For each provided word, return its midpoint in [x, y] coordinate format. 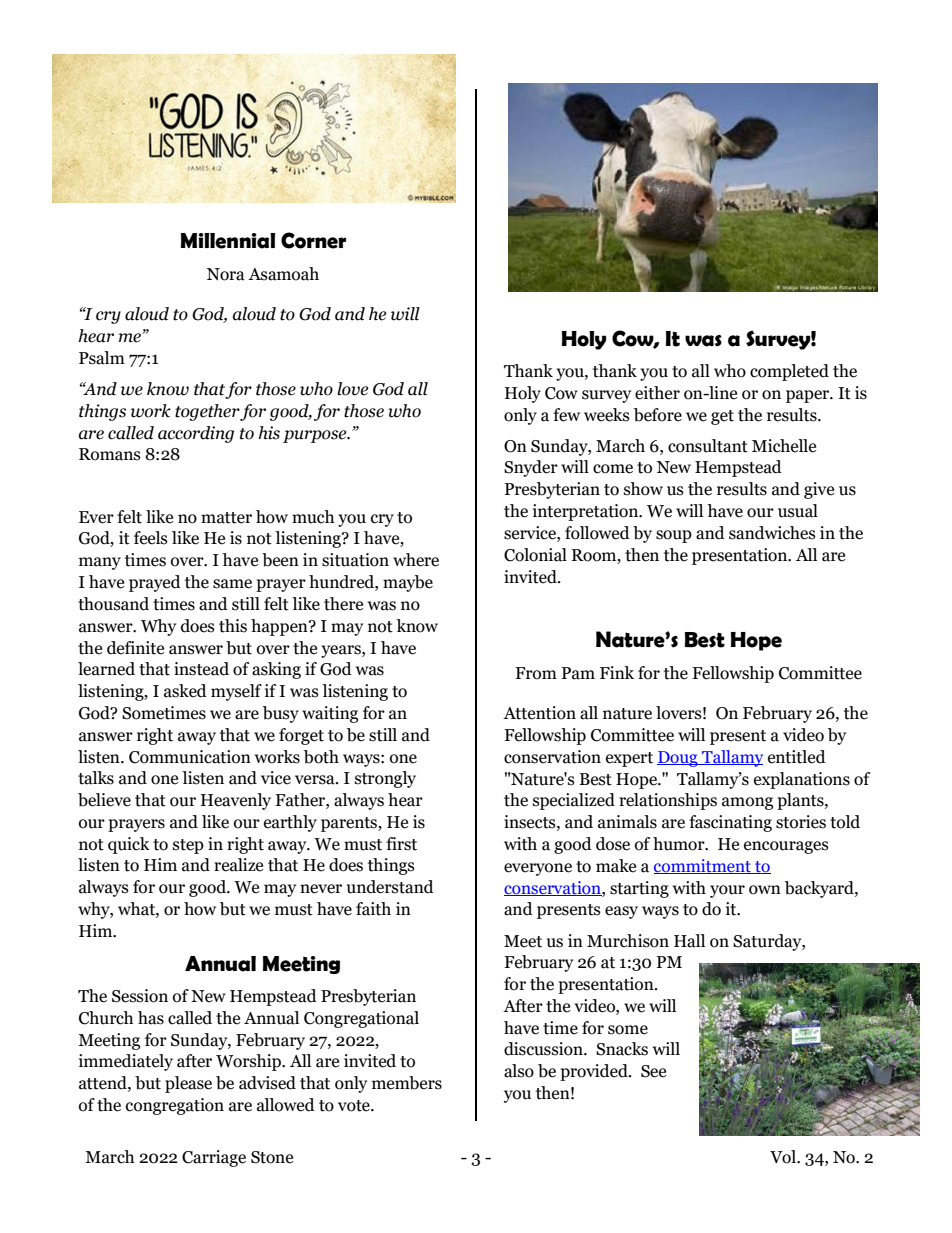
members [407, 1083]
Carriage [214, 1158]
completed [789, 372]
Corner [313, 240]
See [653, 1071]
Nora [226, 274]
